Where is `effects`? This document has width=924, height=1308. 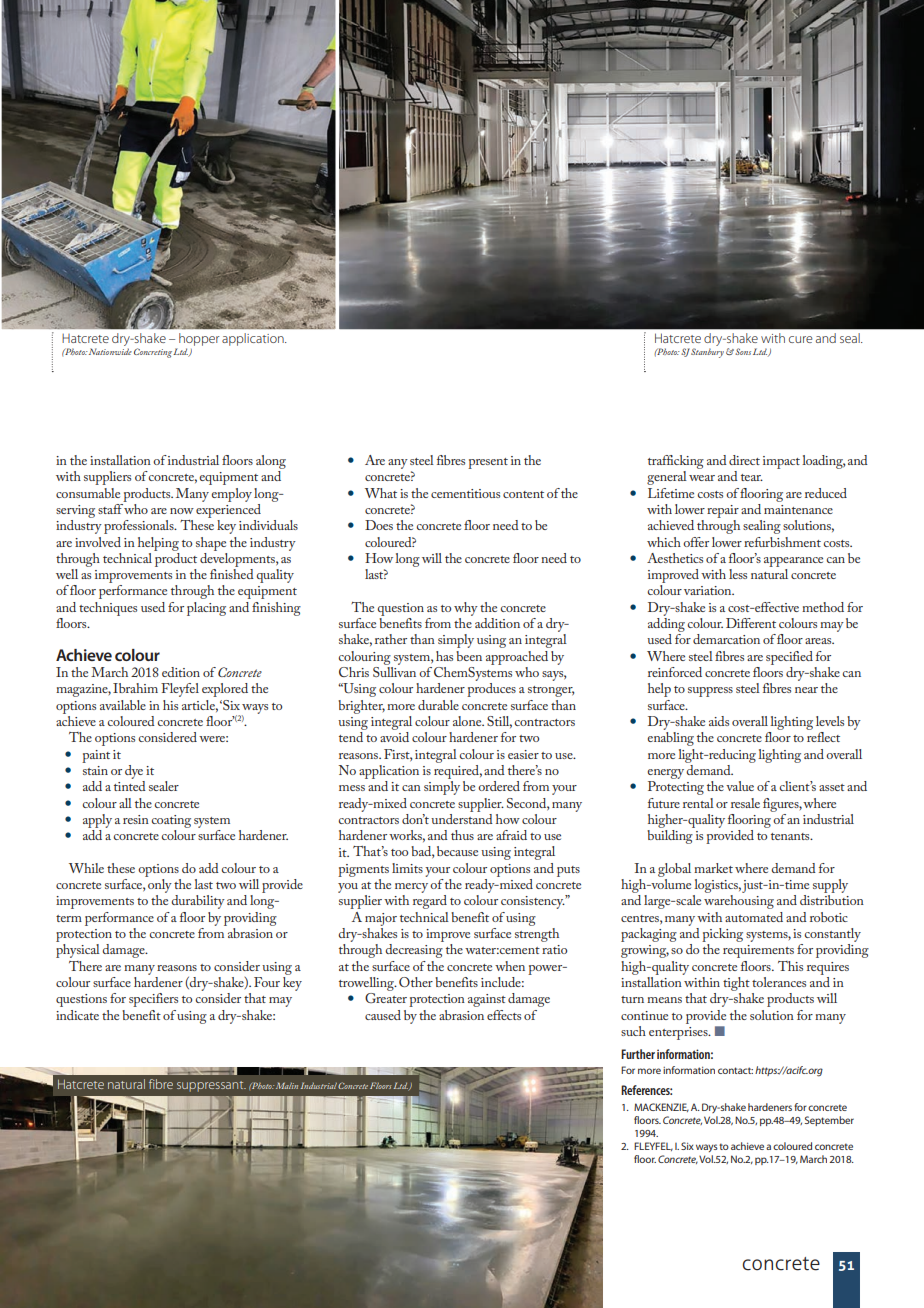 effects is located at coordinates (504, 1015).
